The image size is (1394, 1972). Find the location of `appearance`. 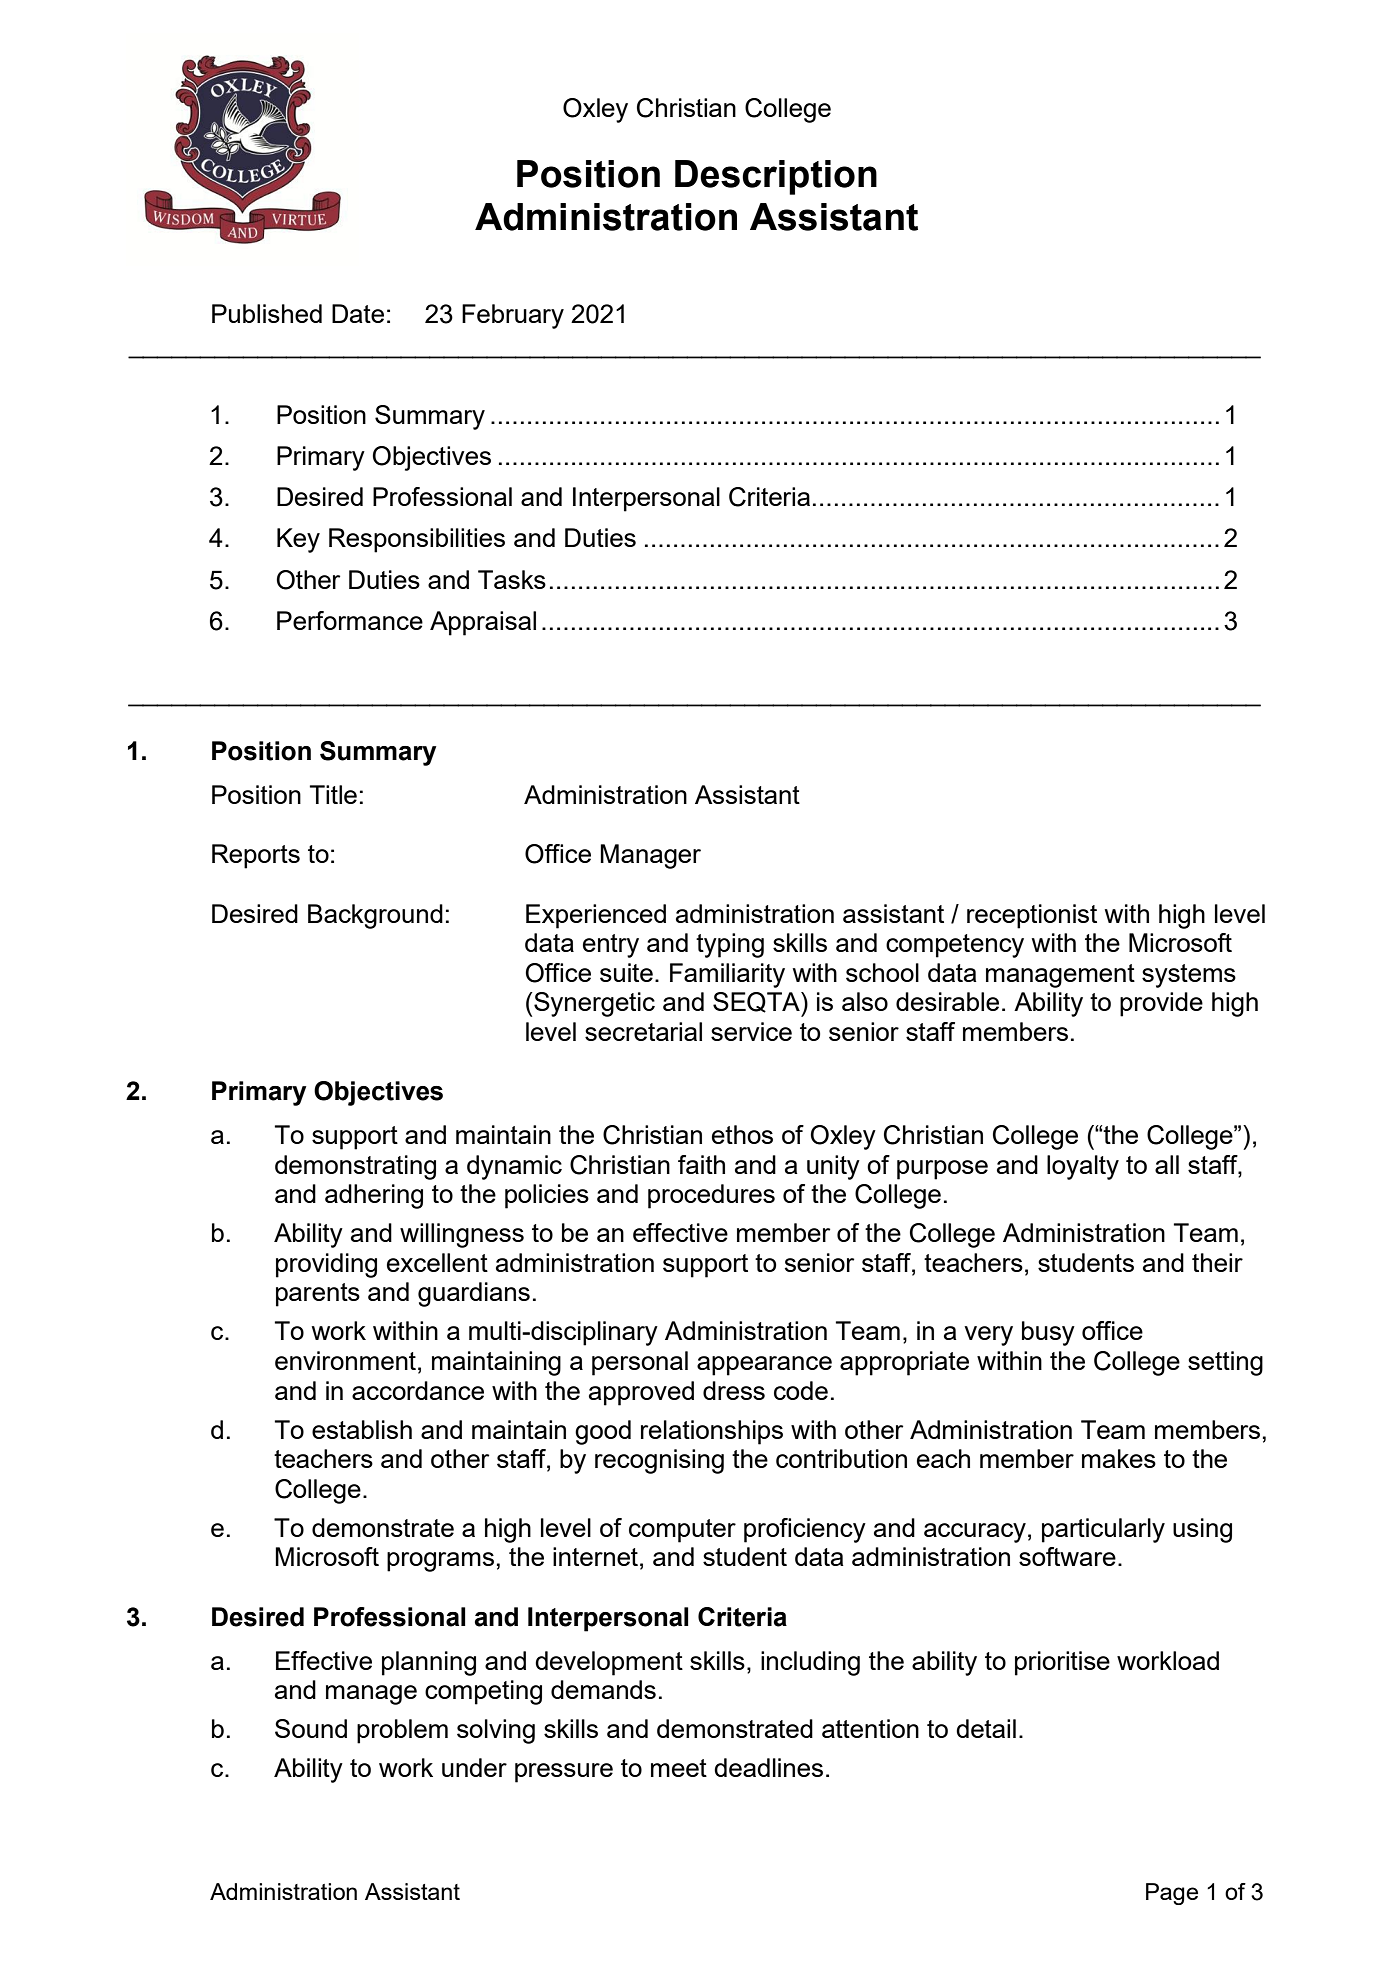

appearance is located at coordinates (764, 1366).
